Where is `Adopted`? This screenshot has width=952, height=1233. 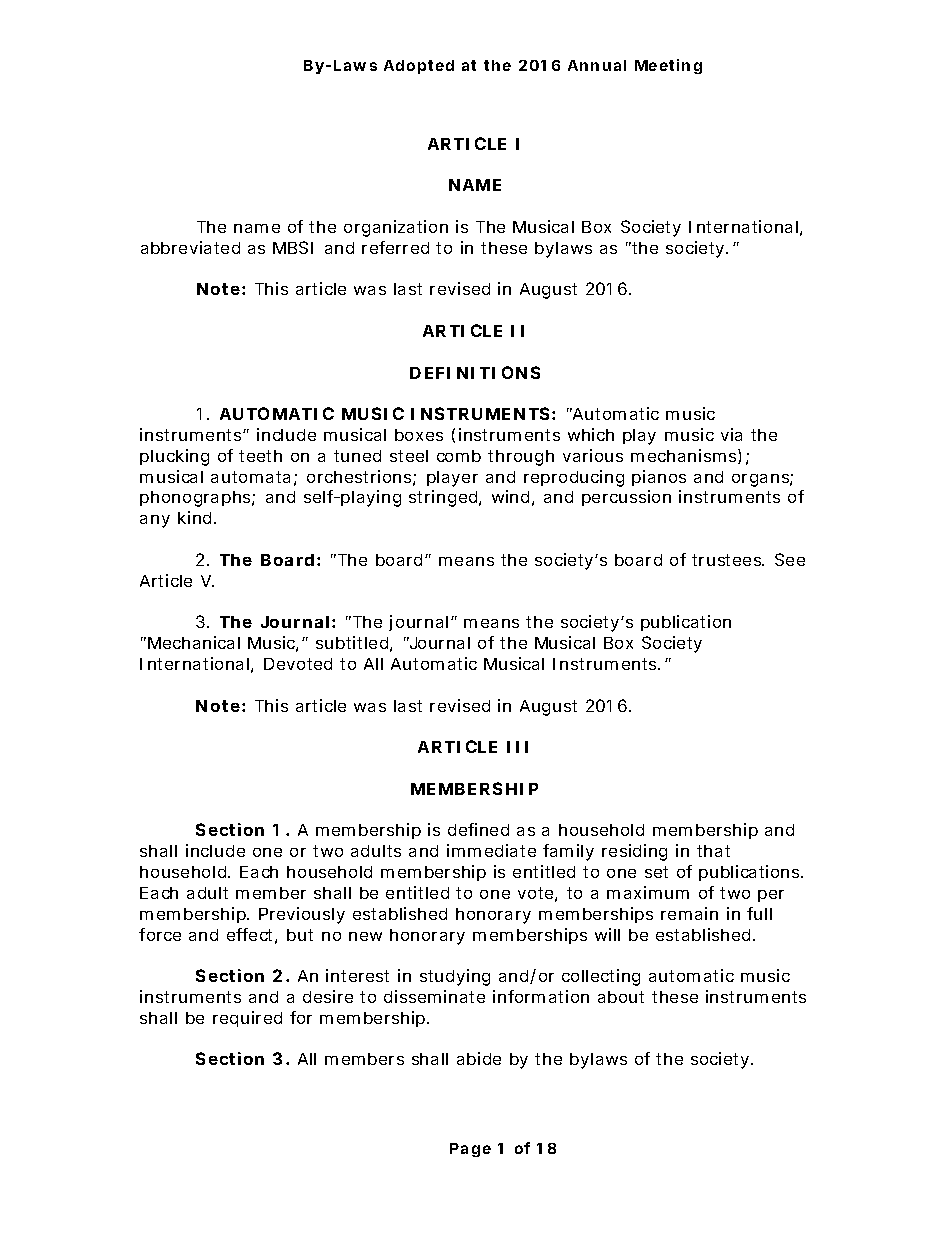
Adopted is located at coordinates (419, 67).
